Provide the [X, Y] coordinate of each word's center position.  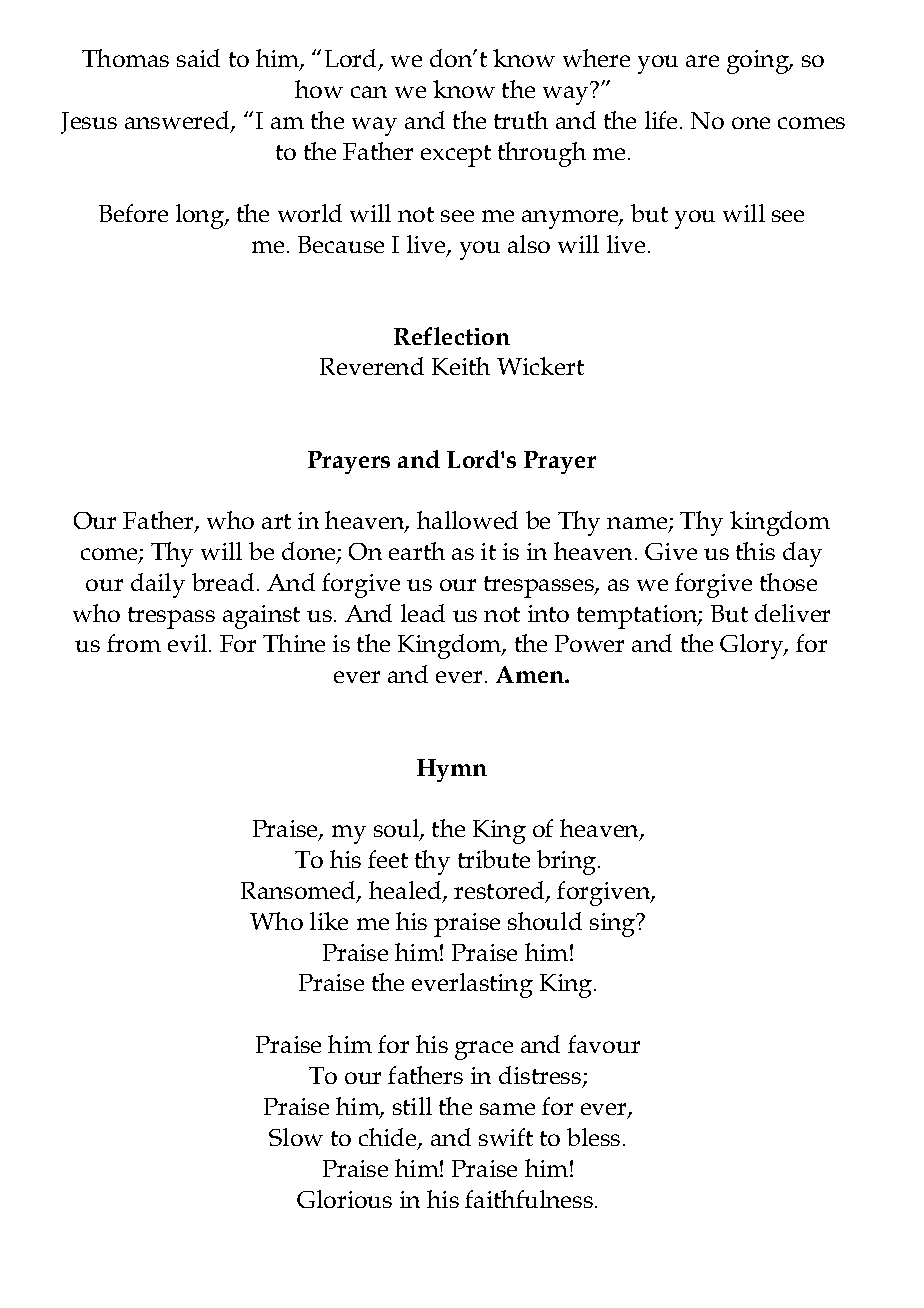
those [788, 582]
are [702, 61]
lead [423, 613]
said [198, 58]
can [369, 92]
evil [187, 643]
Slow [296, 1137]
